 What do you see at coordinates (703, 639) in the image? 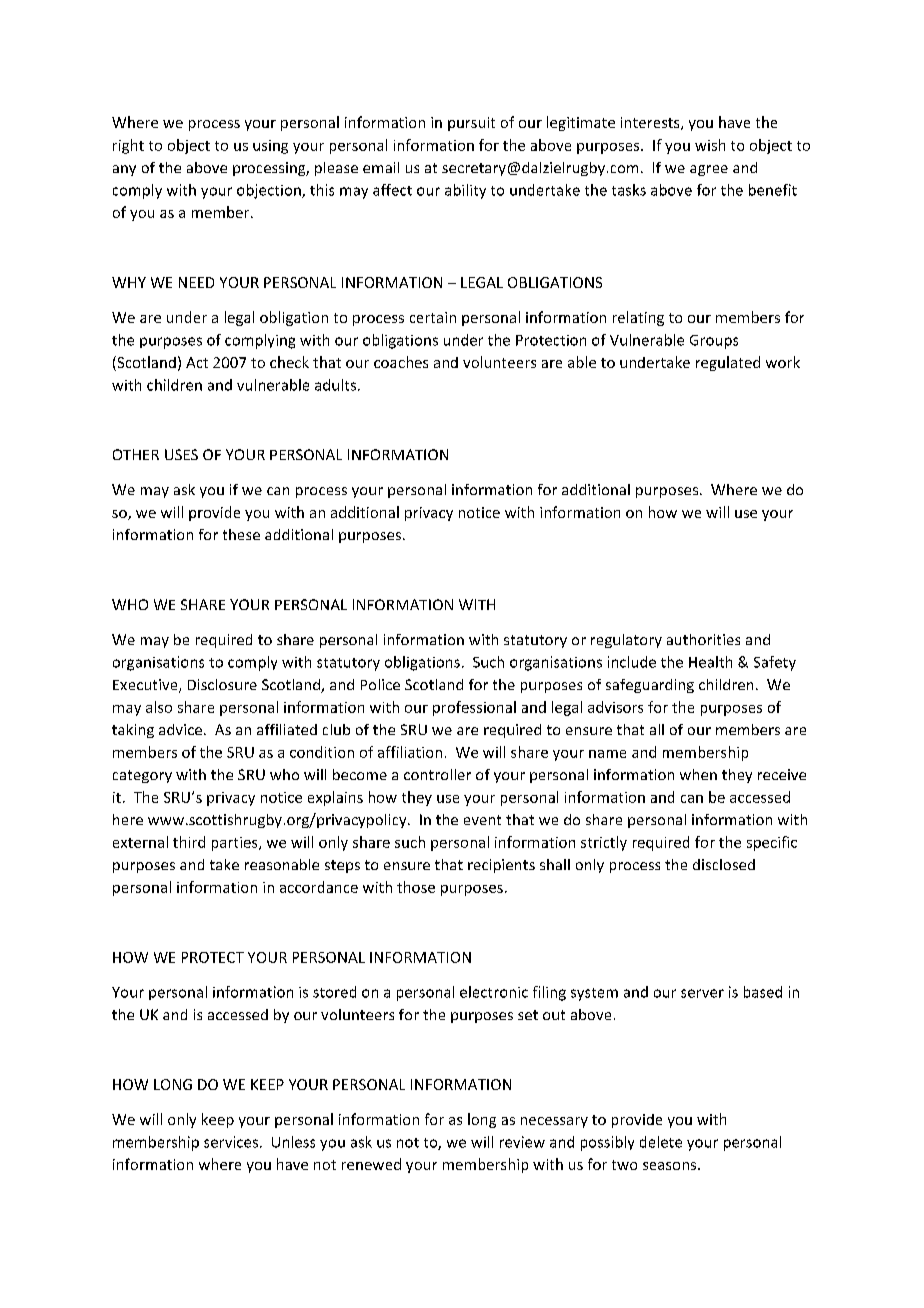
I see `authorities` at bounding box center [703, 639].
